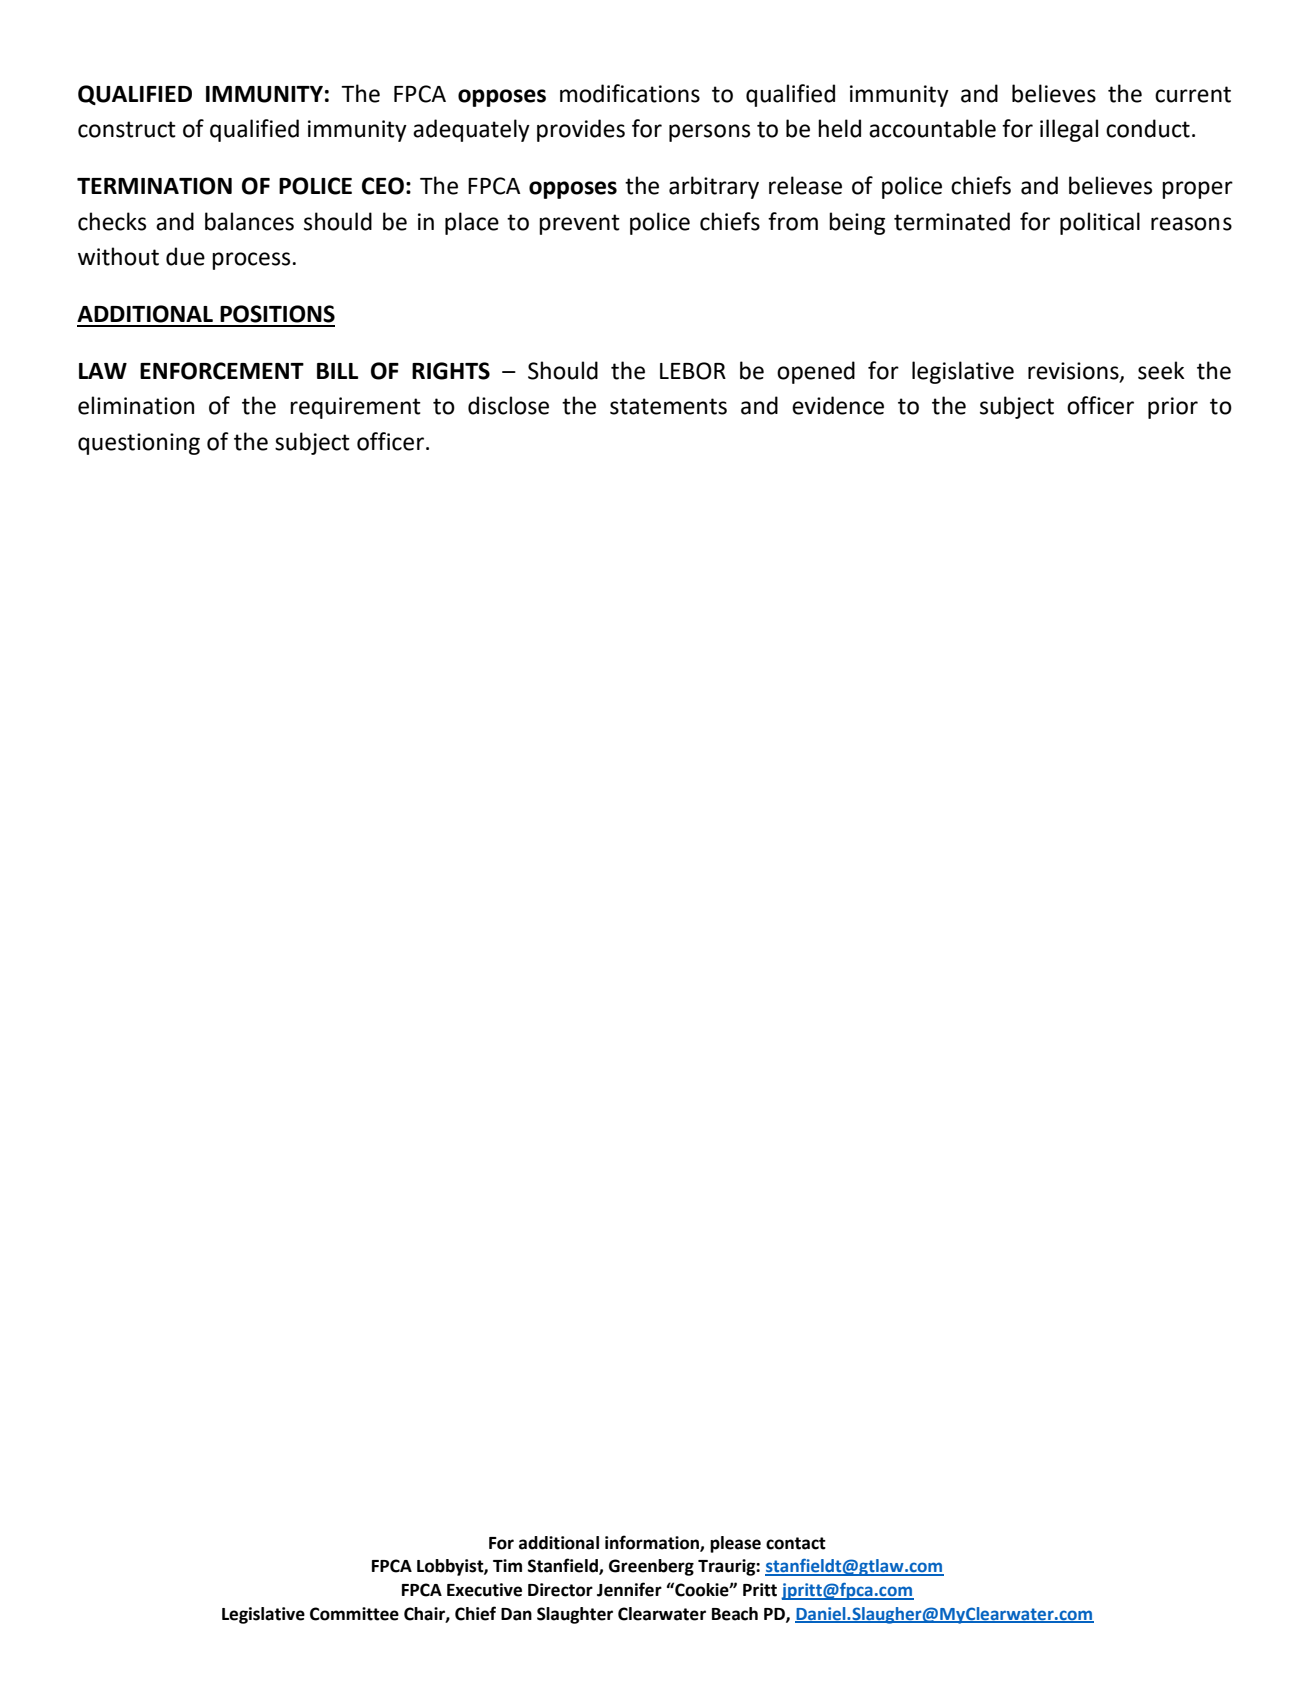  Describe the element at coordinates (139, 444) in the screenshot. I see `questioning` at that location.
